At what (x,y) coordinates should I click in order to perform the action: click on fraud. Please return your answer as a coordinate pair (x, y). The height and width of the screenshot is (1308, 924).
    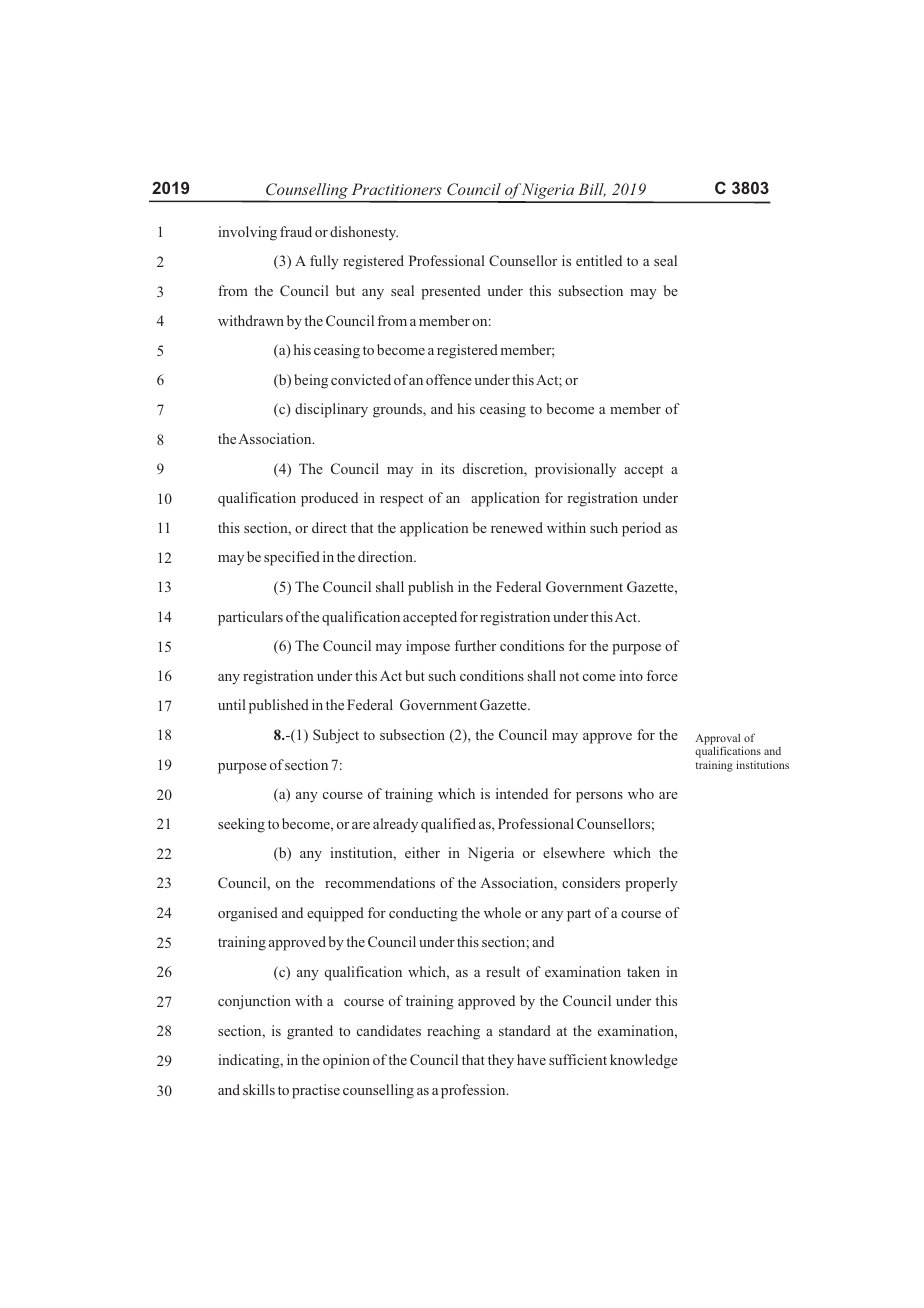
    Looking at the image, I should click on (296, 231).
